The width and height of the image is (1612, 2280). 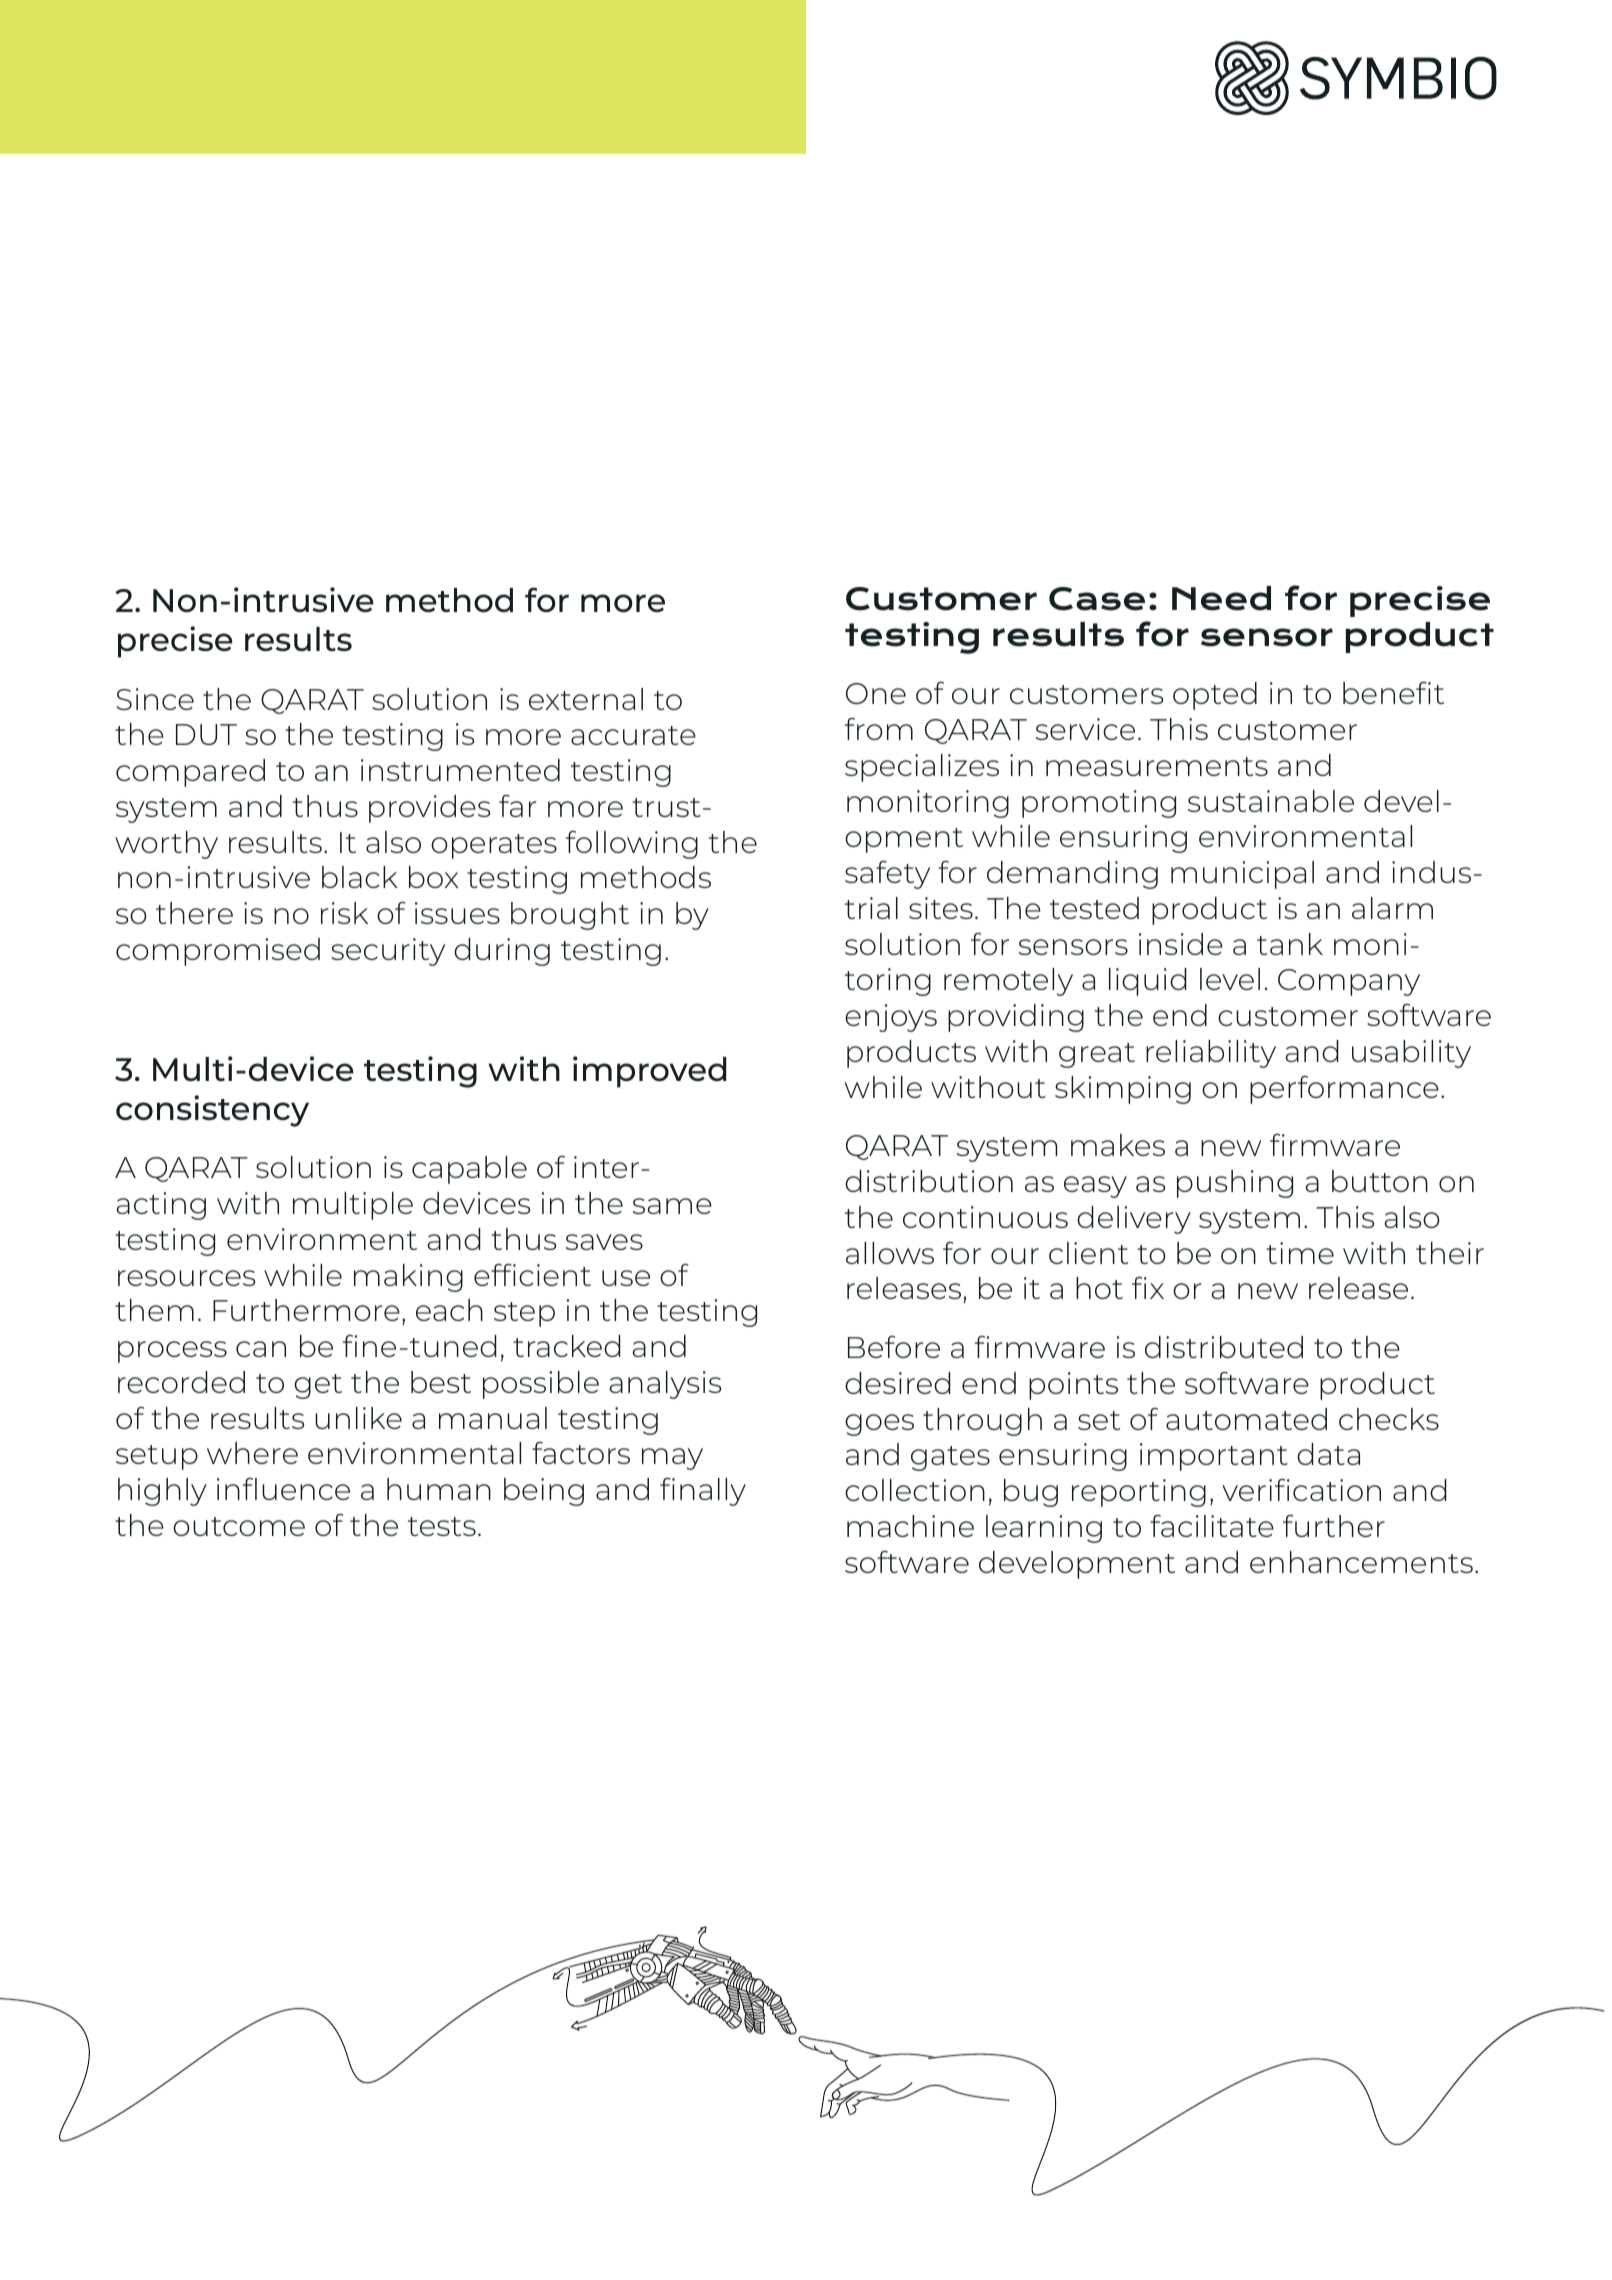 I want to click on Need, so click(x=1221, y=598).
